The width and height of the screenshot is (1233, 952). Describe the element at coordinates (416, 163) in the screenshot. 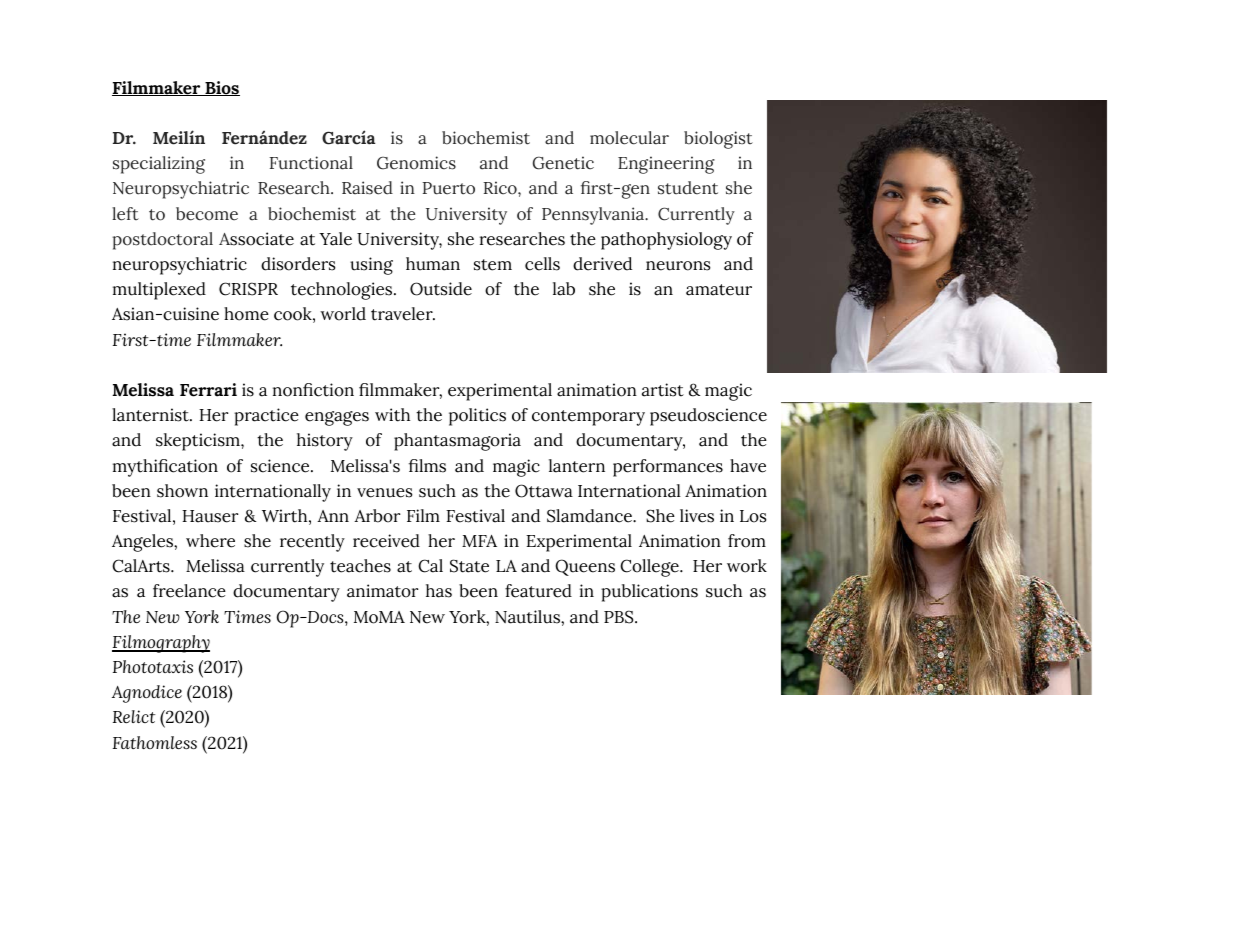

I see `Genomics` at that location.
